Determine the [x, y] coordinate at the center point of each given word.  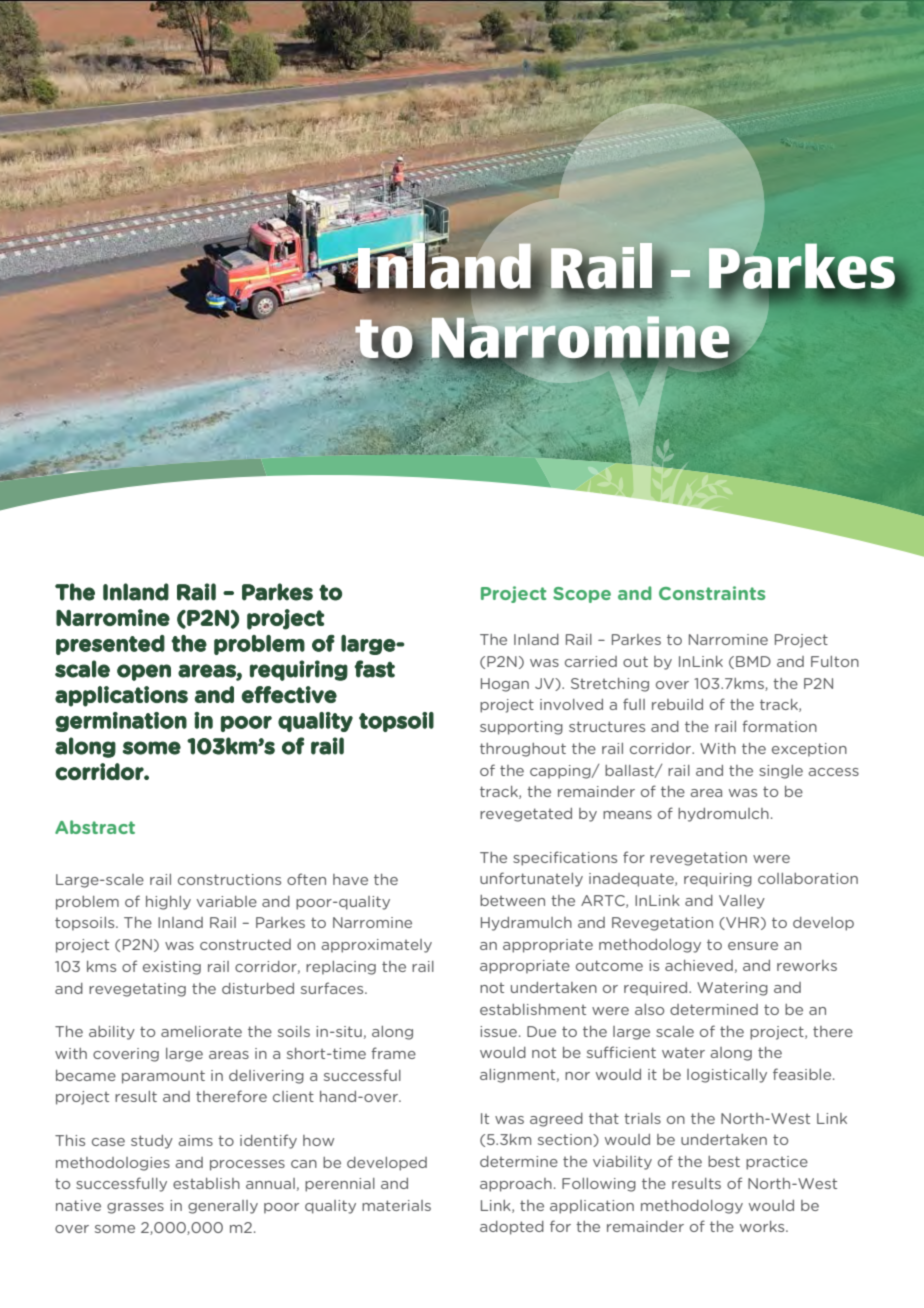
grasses [135, 1208]
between [512, 900]
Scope [582, 595]
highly [168, 903]
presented [110, 645]
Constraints [712, 593]
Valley [742, 902]
